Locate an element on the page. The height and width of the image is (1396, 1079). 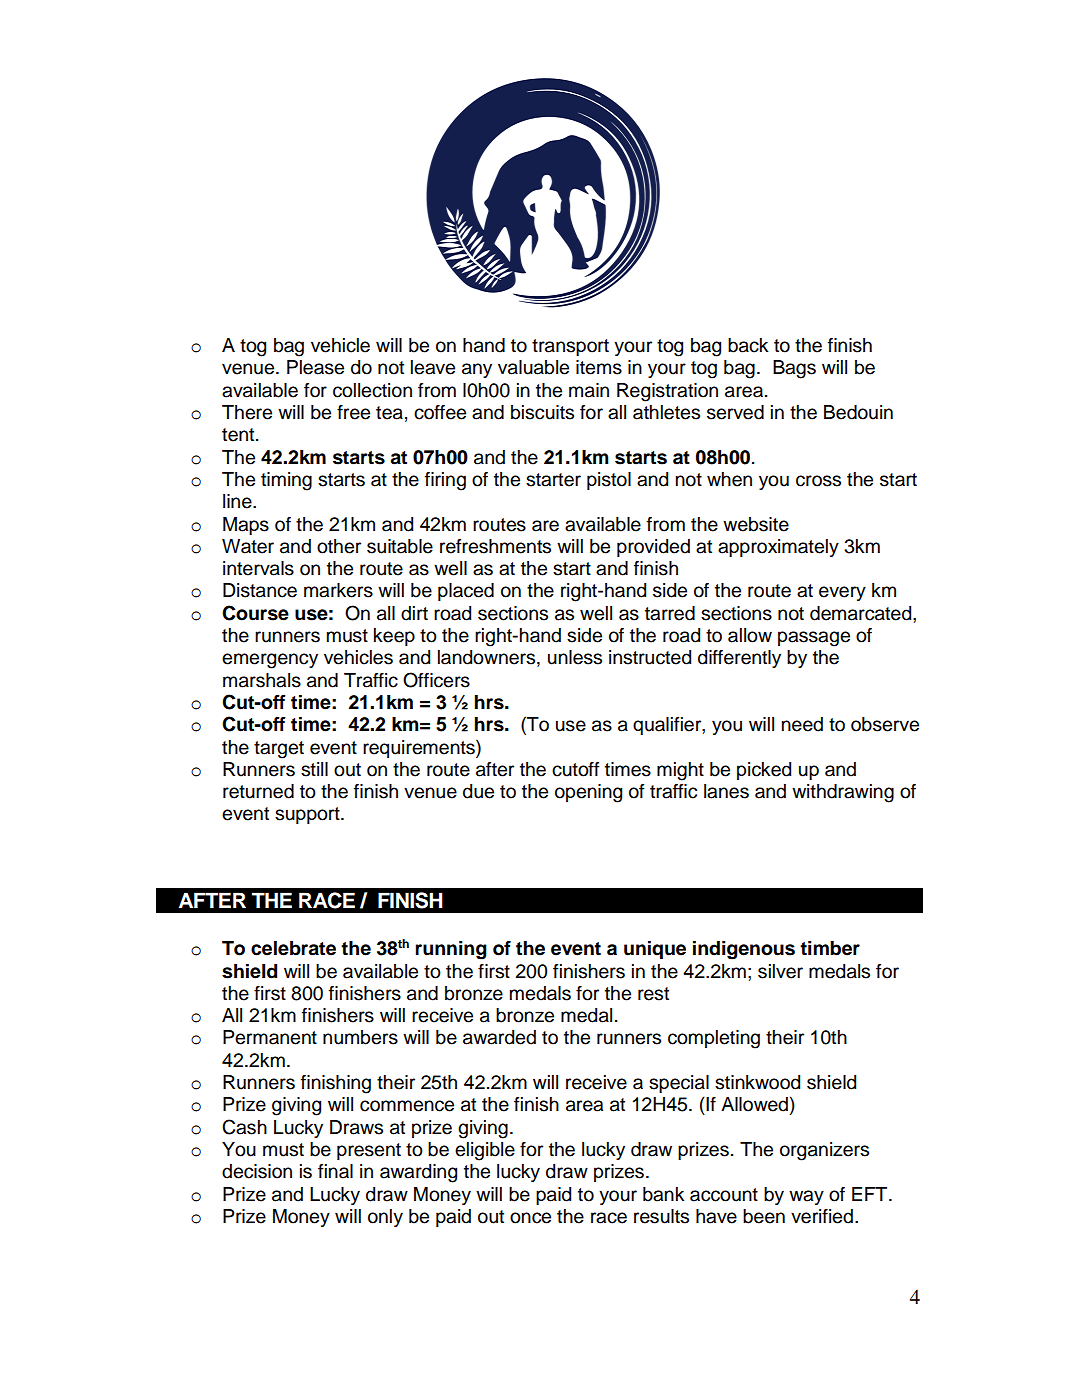
Please is located at coordinates (315, 367).
